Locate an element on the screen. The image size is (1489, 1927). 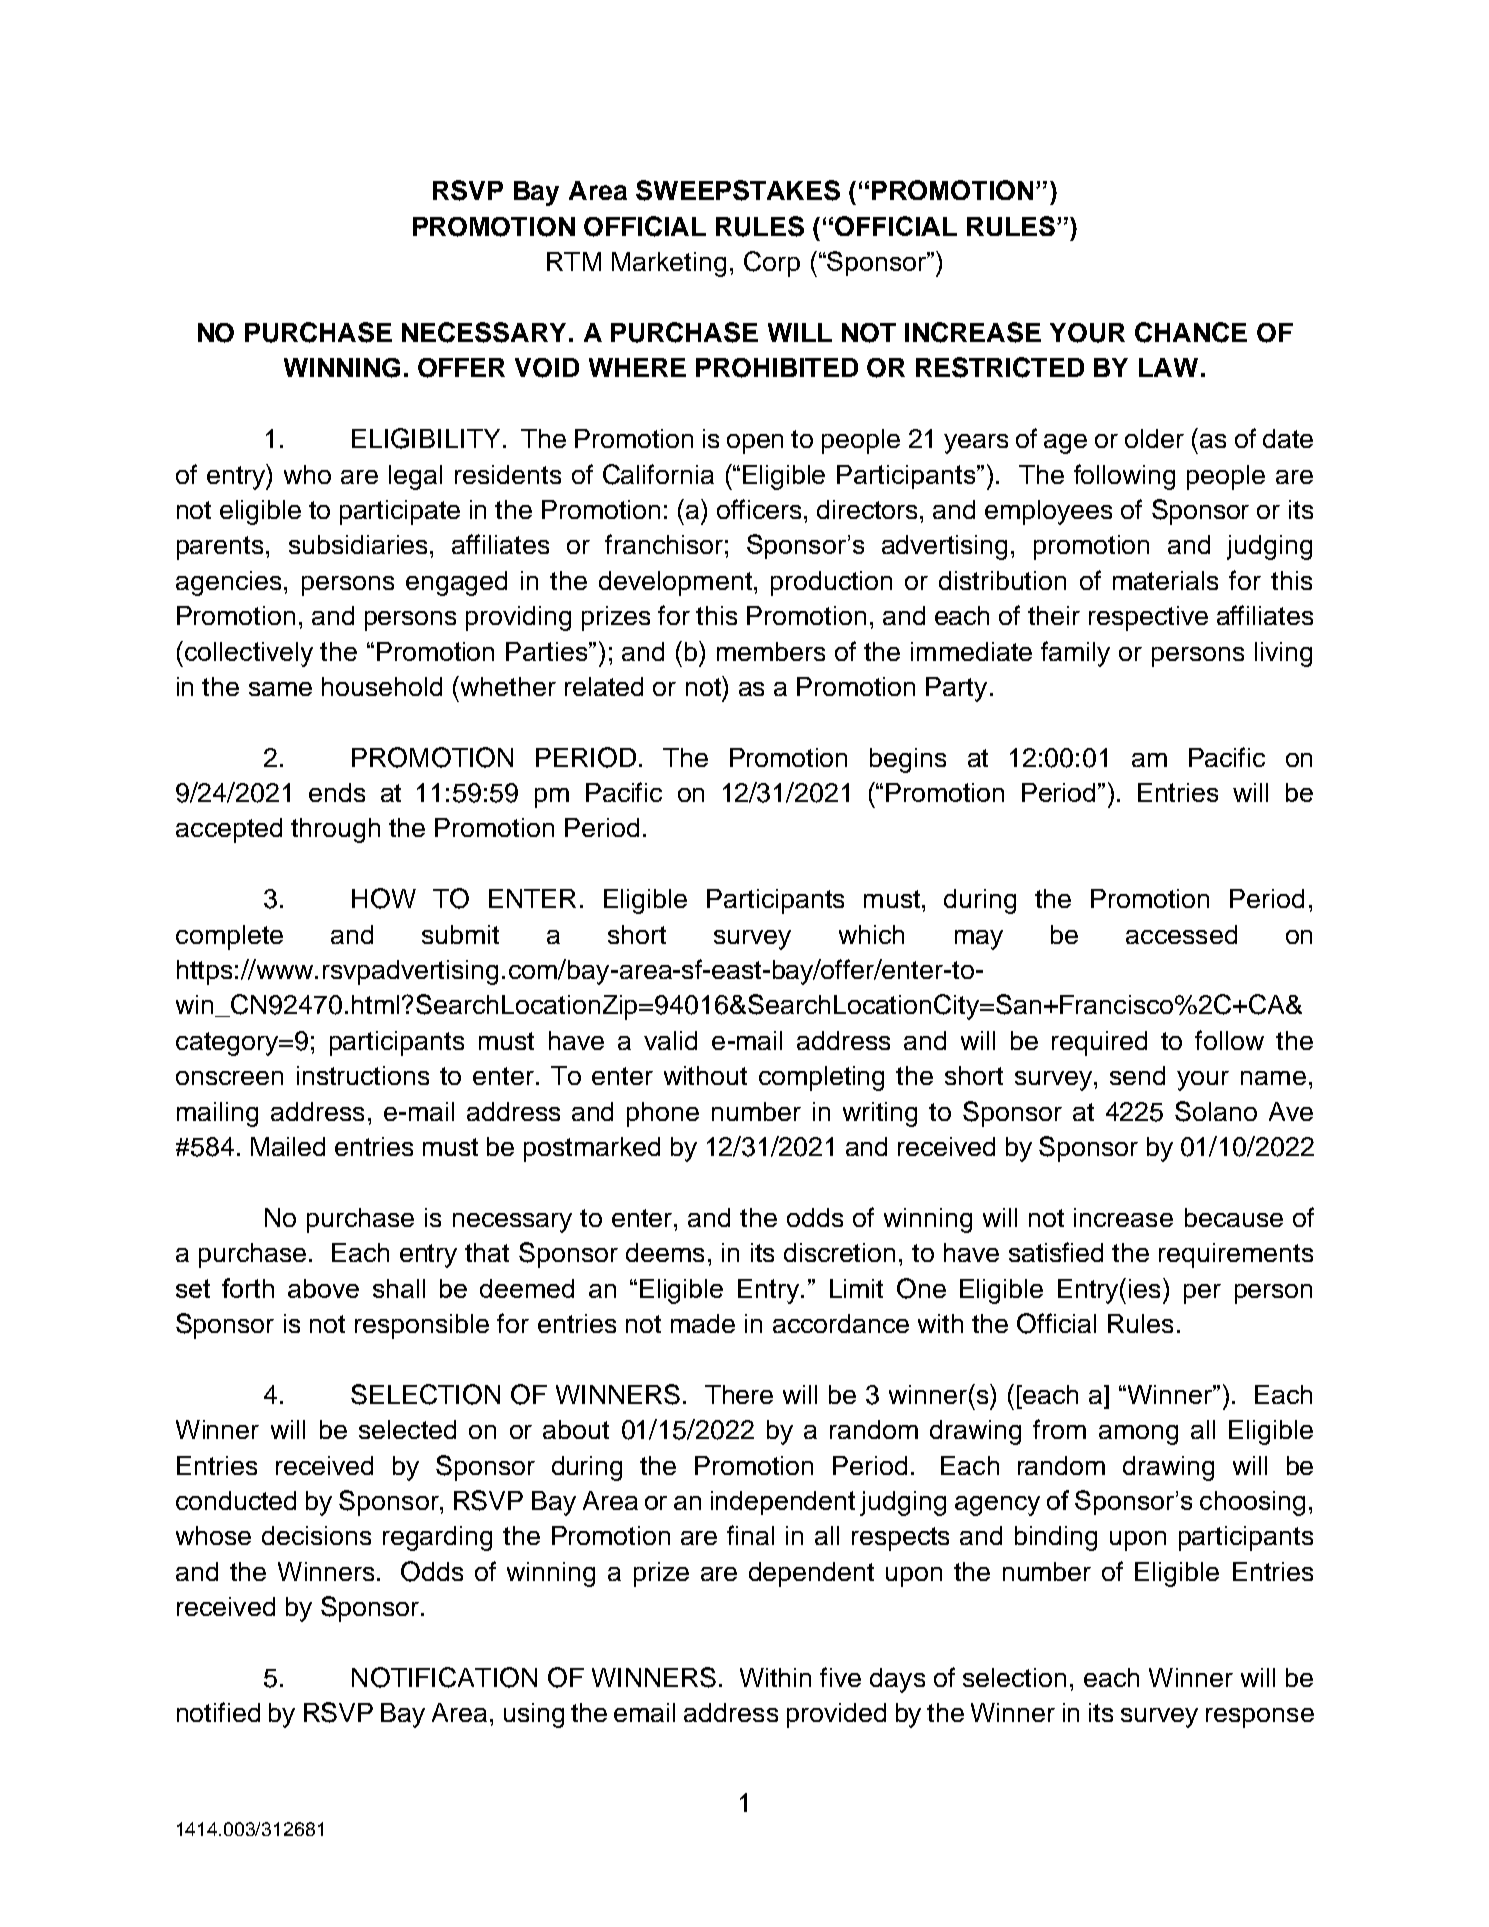
which is located at coordinates (871, 934).
